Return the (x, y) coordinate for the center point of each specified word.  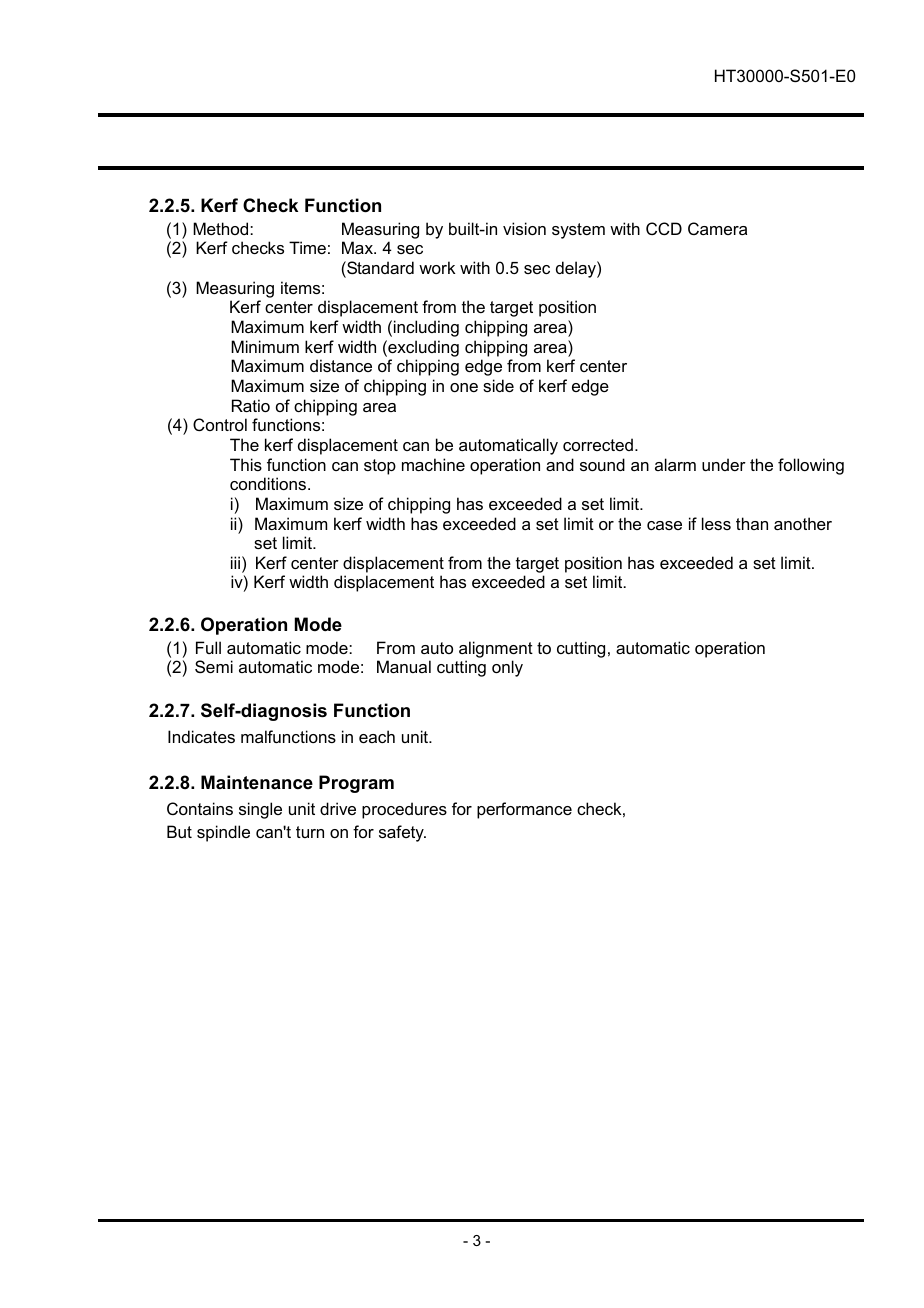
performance (524, 810)
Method (222, 228)
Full (208, 647)
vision (524, 228)
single (260, 810)
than (752, 523)
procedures (404, 810)
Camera (717, 228)
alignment (496, 649)
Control (220, 424)
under (724, 464)
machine (433, 464)
